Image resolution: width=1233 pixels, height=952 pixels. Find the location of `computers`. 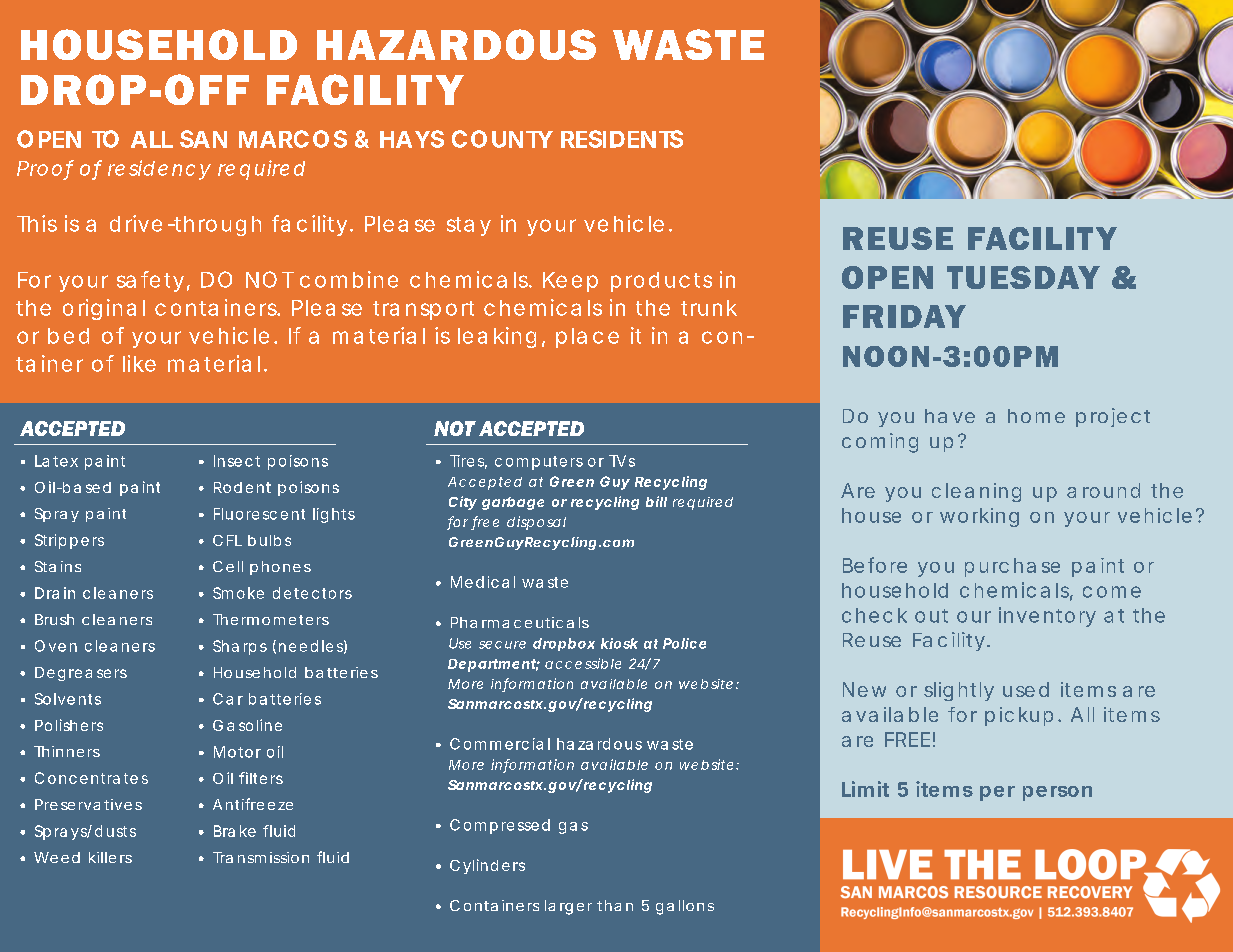

computers is located at coordinates (539, 463).
